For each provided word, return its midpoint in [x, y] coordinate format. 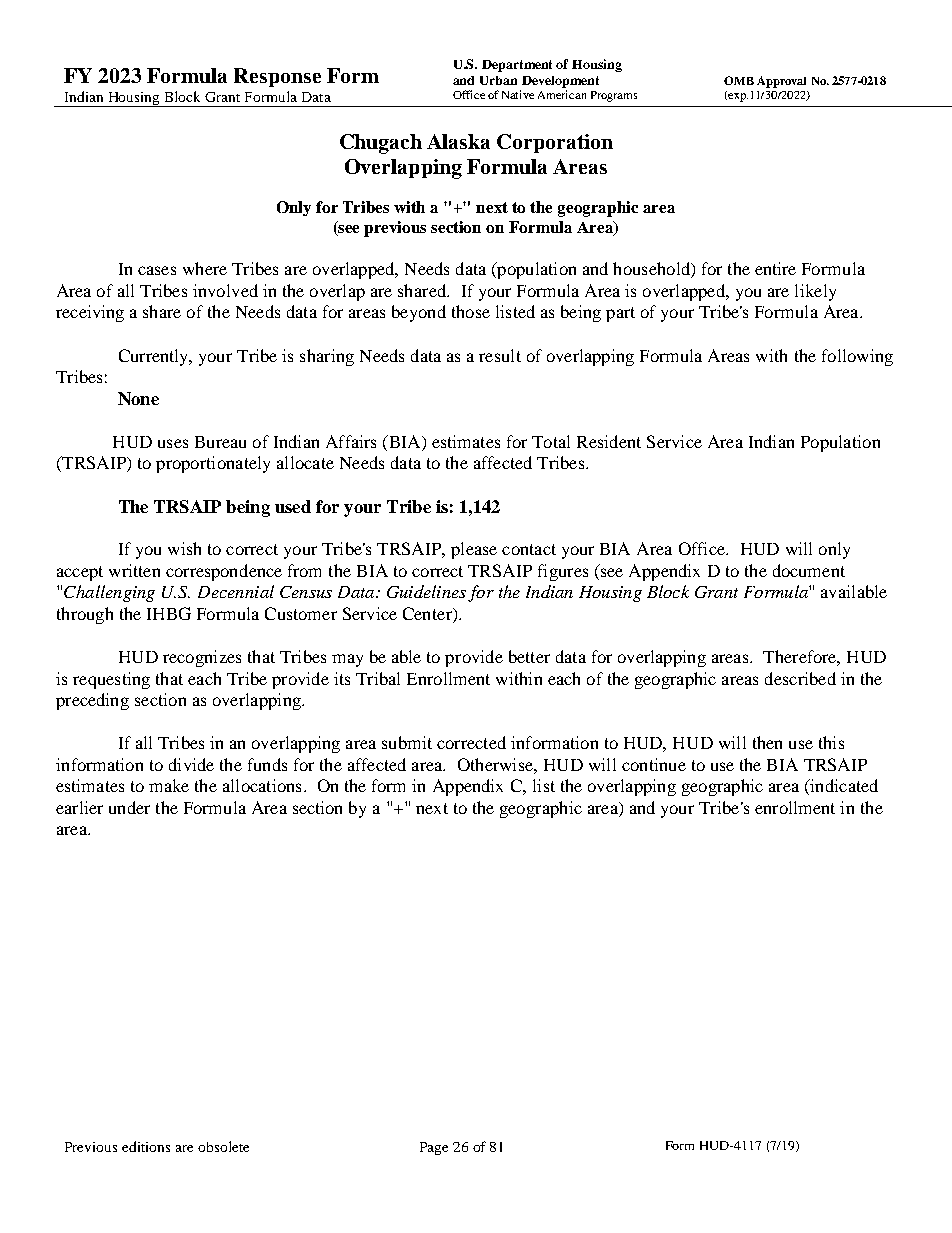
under [129, 807]
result [500, 355]
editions [146, 1146]
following [857, 357]
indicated [843, 787]
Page [434, 1148]
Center [428, 615]
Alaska [458, 141]
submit [407, 742]
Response [277, 77]
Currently [155, 357]
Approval [781, 82]
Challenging [109, 593]
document [809, 570]
